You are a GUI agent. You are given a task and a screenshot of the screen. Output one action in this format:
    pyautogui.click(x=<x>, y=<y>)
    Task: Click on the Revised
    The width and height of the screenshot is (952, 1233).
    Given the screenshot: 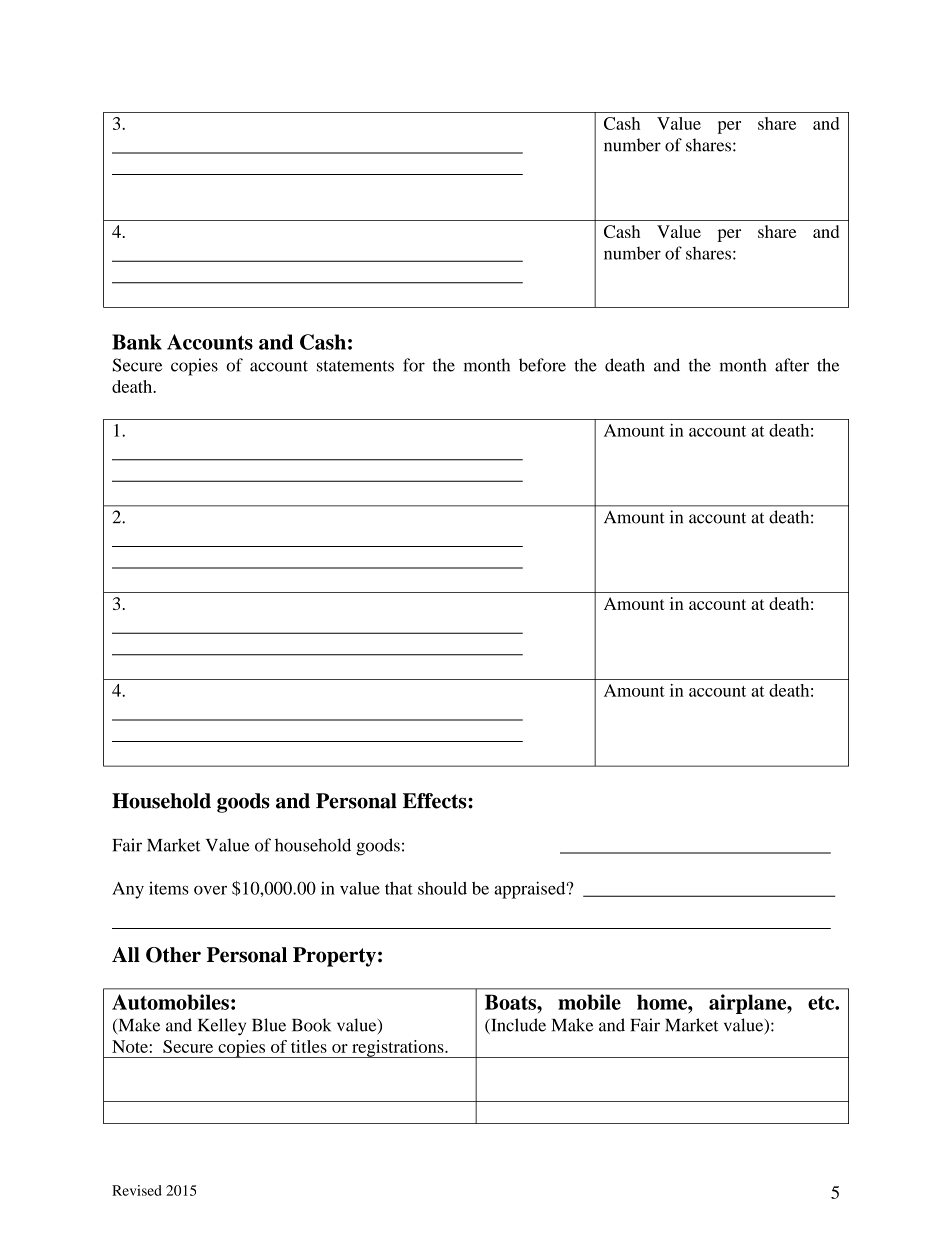 What is the action you would take?
    pyautogui.click(x=137, y=1190)
